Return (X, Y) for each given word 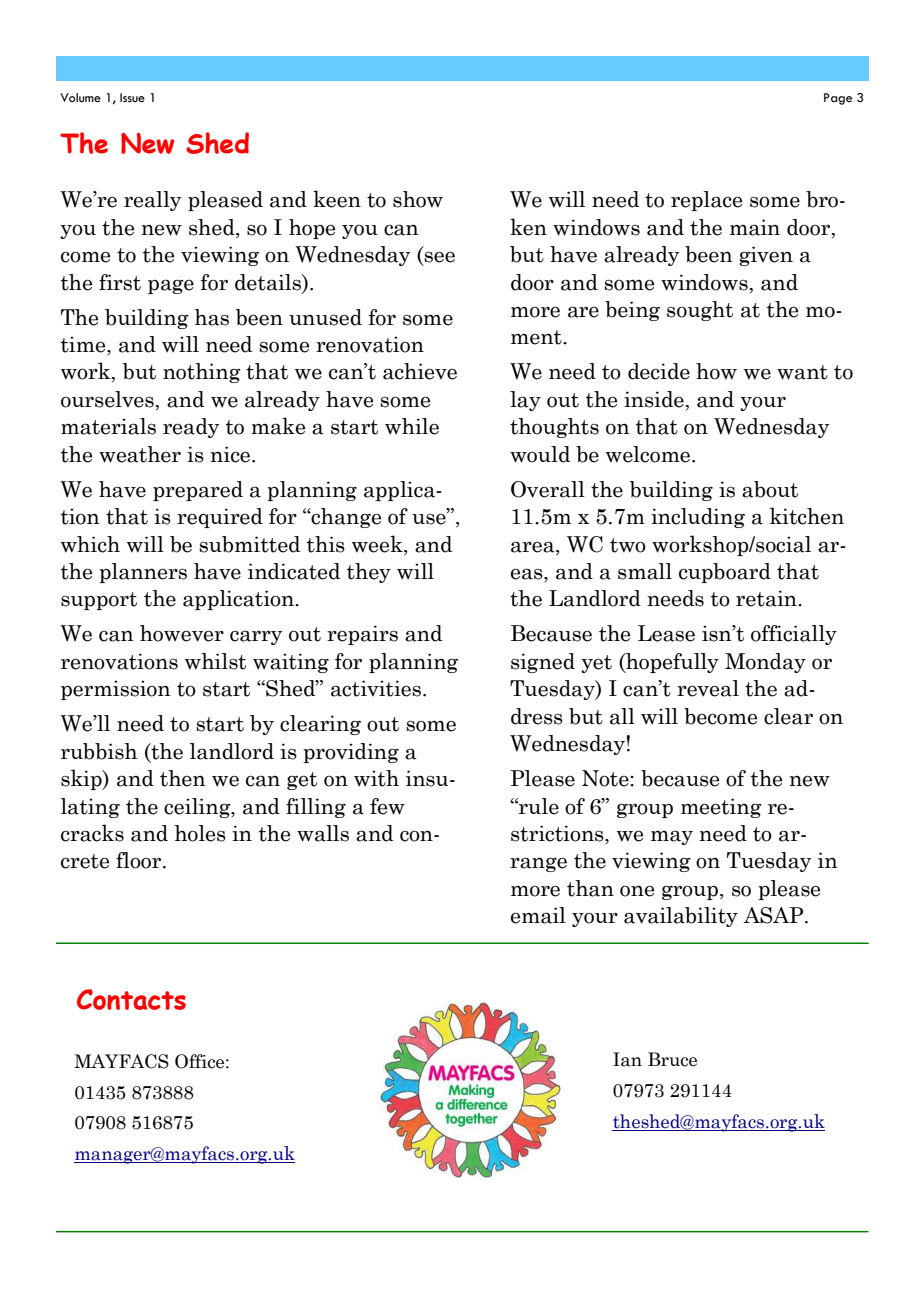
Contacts (131, 999)
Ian (627, 1059)
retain (767, 598)
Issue (132, 98)
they (369, 573)
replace (706, 201)
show (418, 199)
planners (143, 573)
